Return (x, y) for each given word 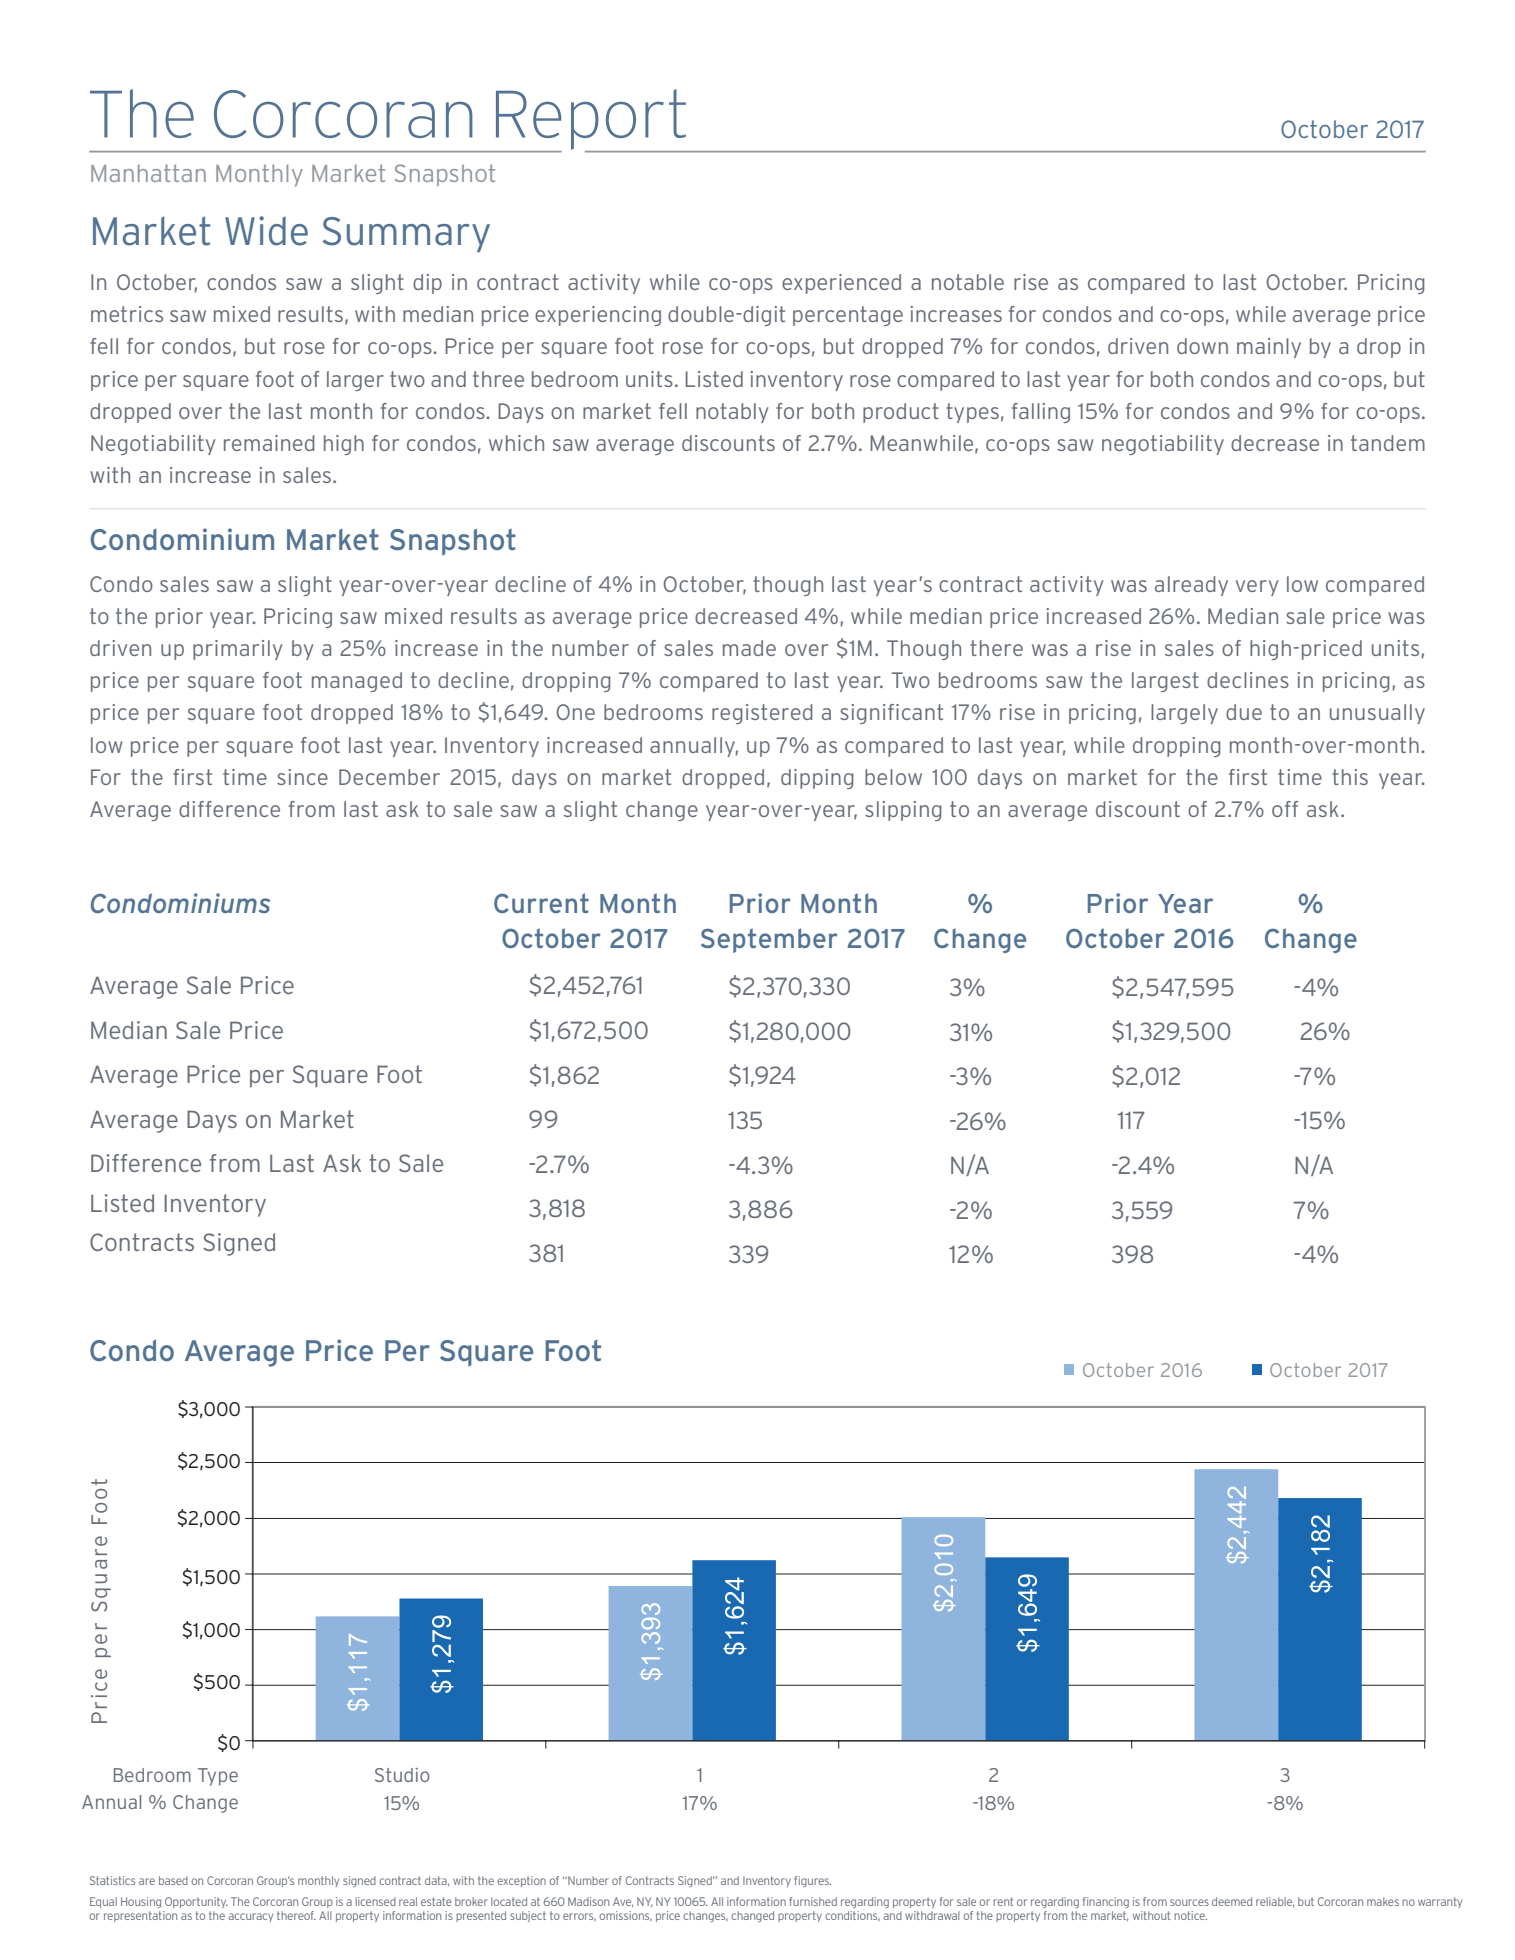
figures (812, 1881)
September (769, 940)
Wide (266, 231)
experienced (841, 284)
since (302, 777)
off (1285, 809)
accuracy (250, 1917)
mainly (1269, 348)
